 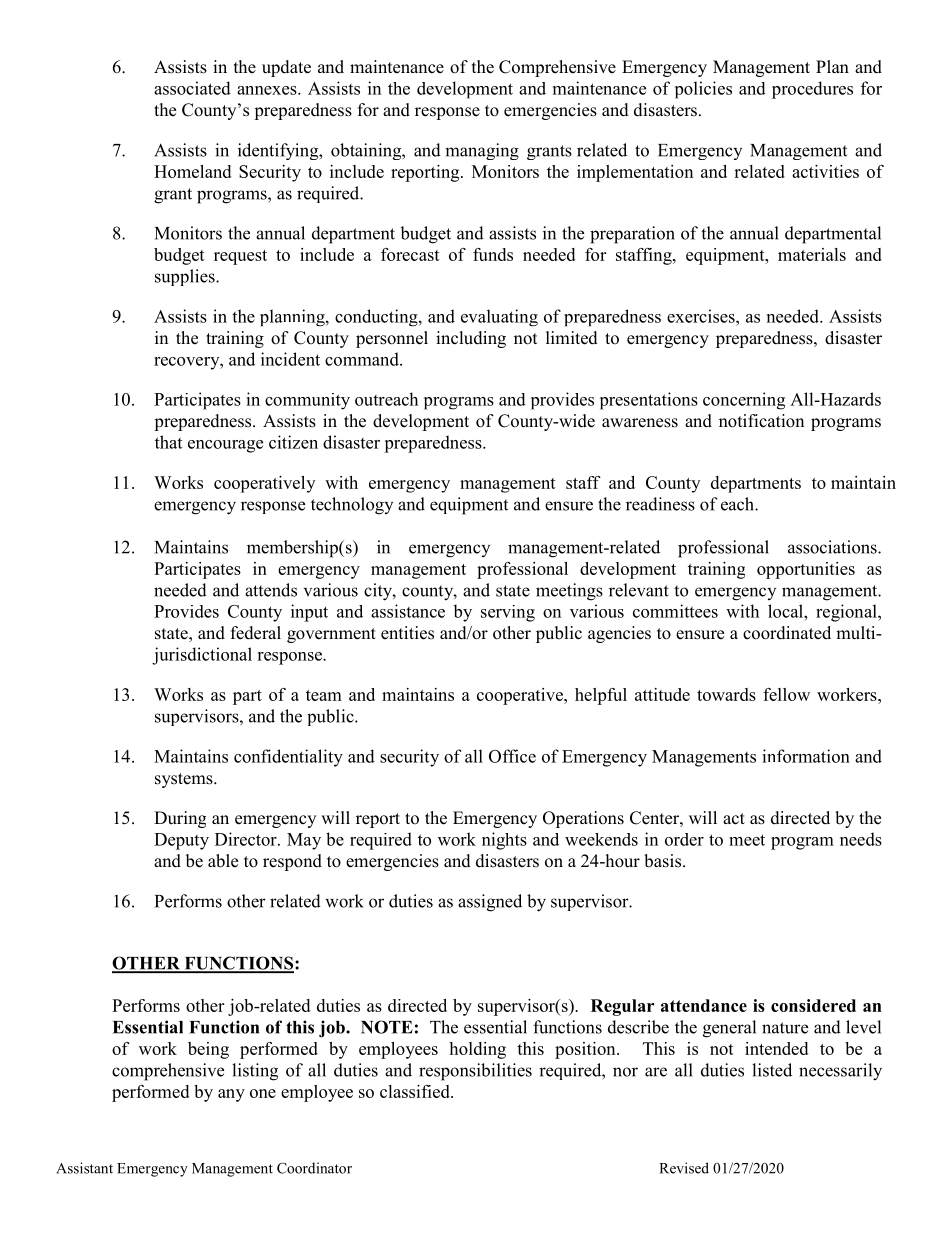 I want to click on associated, so click(x=192, y=88).
